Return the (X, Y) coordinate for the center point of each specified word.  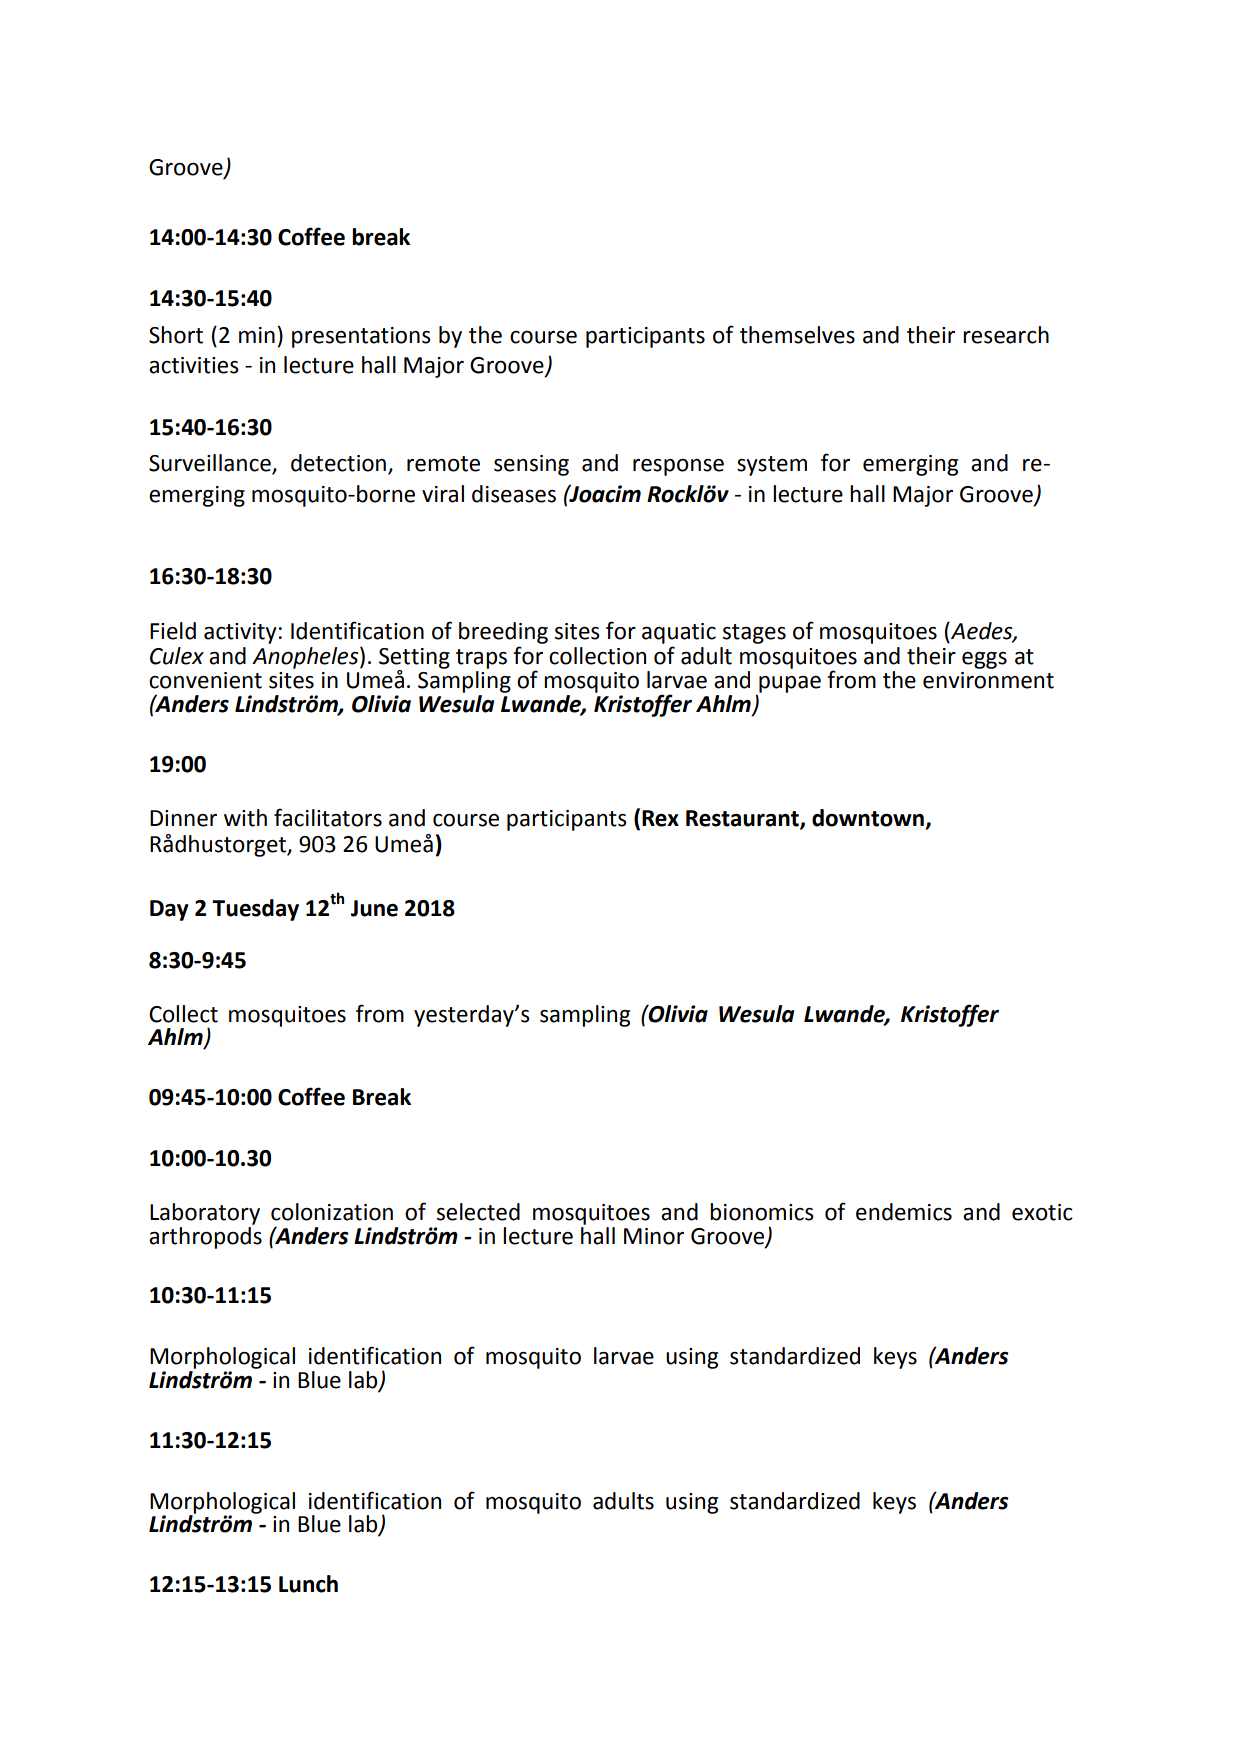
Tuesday (255, 910)
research (1006, 335)
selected (478, 1212)
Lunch (308, 1584)
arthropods (205, 1236)
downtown (869, 819)
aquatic (679, 633)
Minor (654, 1236)
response (678, 467)
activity (240, 633)
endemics (904, 1212)
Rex (660, 818)
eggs (984, 660)
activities (194, 365)
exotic (1042, 1212)
